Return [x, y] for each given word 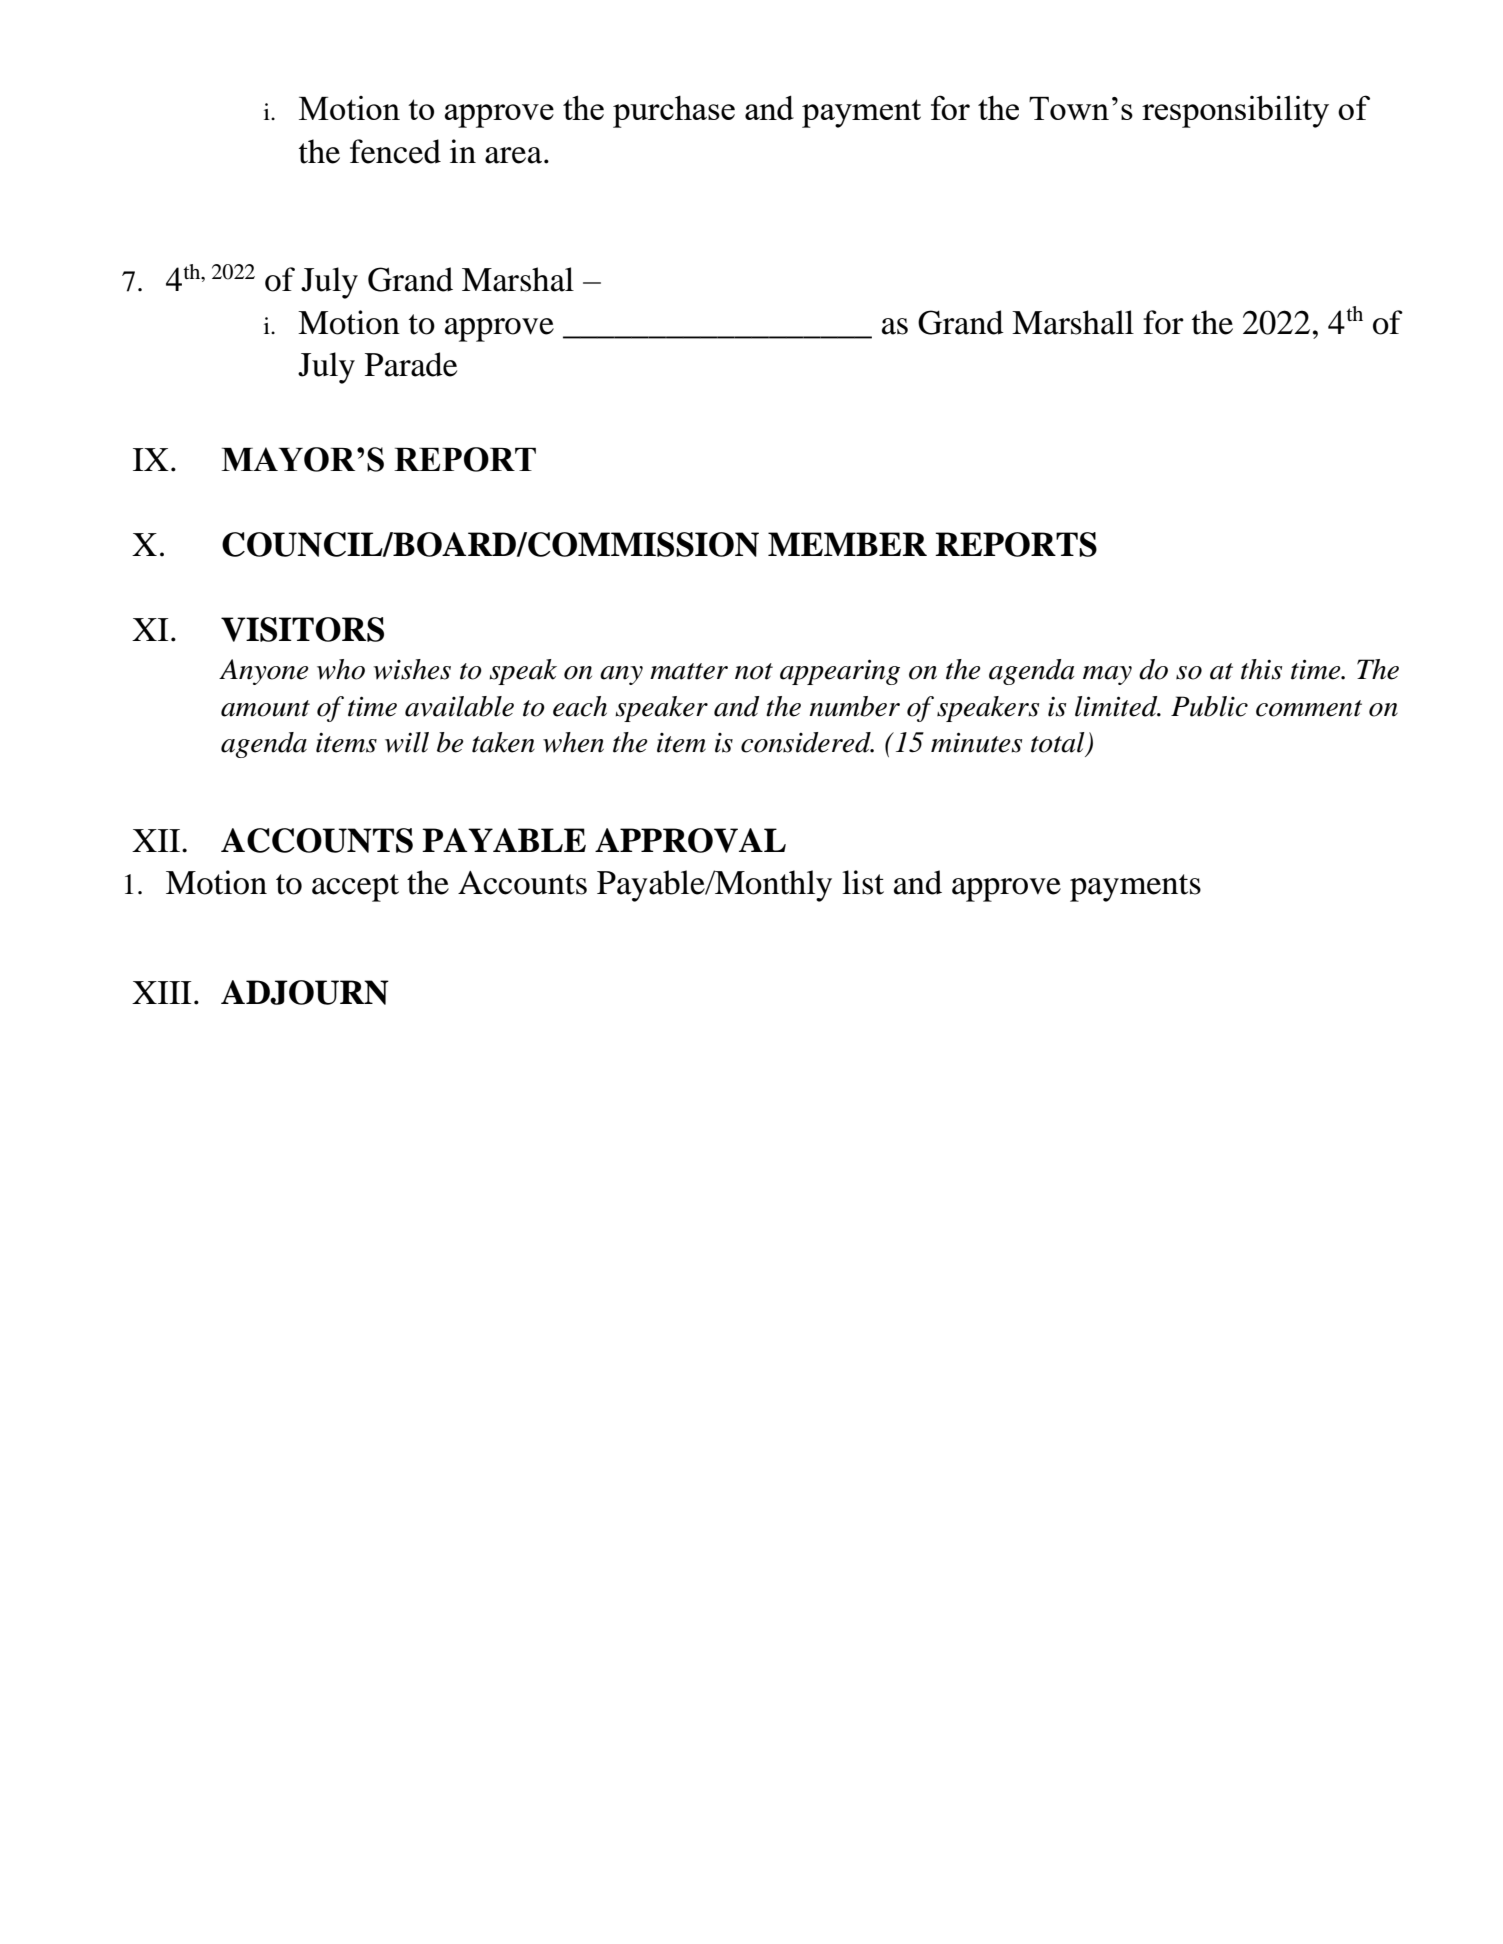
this [1261, 669]
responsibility [1235, 111]
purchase [674, 112]
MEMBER [847, 544]
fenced [395, 151]
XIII [162, 992]
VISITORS [302, 629]
